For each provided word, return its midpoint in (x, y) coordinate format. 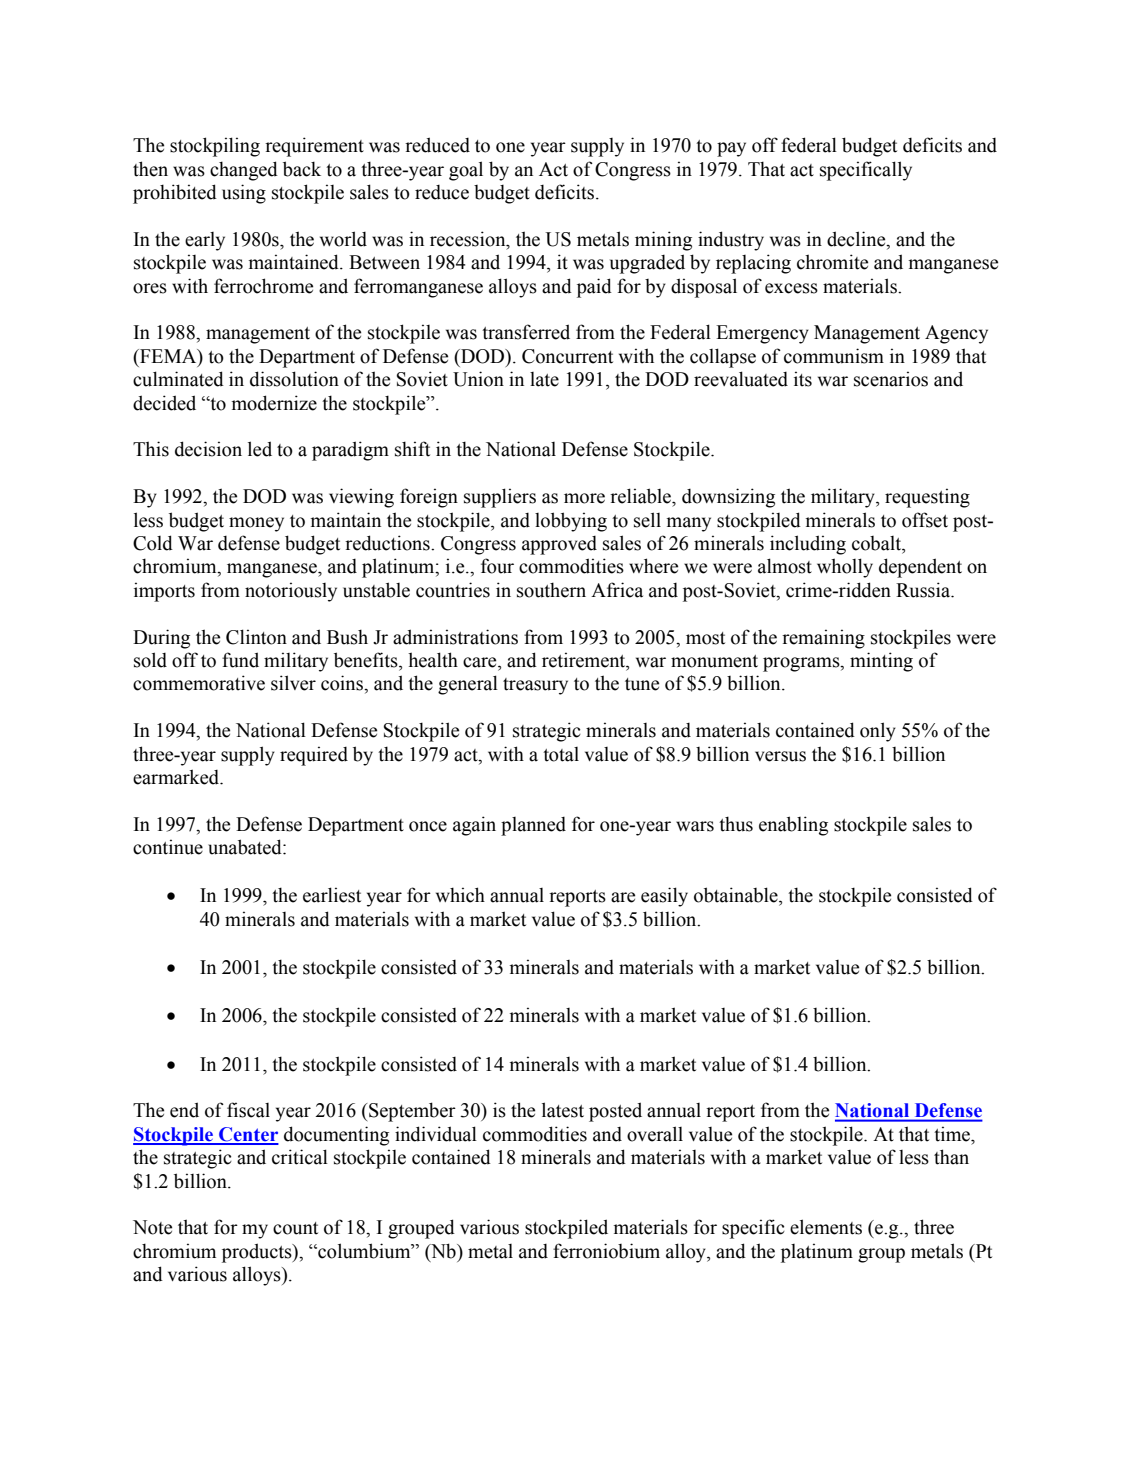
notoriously (291, 592)
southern (551, 590)
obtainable (737, 895)
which (460, 895)
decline (857, 240)
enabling (793, 826)
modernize (274, 403)
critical (300, 1157)
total (561, 754)
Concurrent (567, 356)
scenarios (891, 379)
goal (466, 171)
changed (244, 171)
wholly (845, 568)
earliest (332, 895)
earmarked (177, 777)
